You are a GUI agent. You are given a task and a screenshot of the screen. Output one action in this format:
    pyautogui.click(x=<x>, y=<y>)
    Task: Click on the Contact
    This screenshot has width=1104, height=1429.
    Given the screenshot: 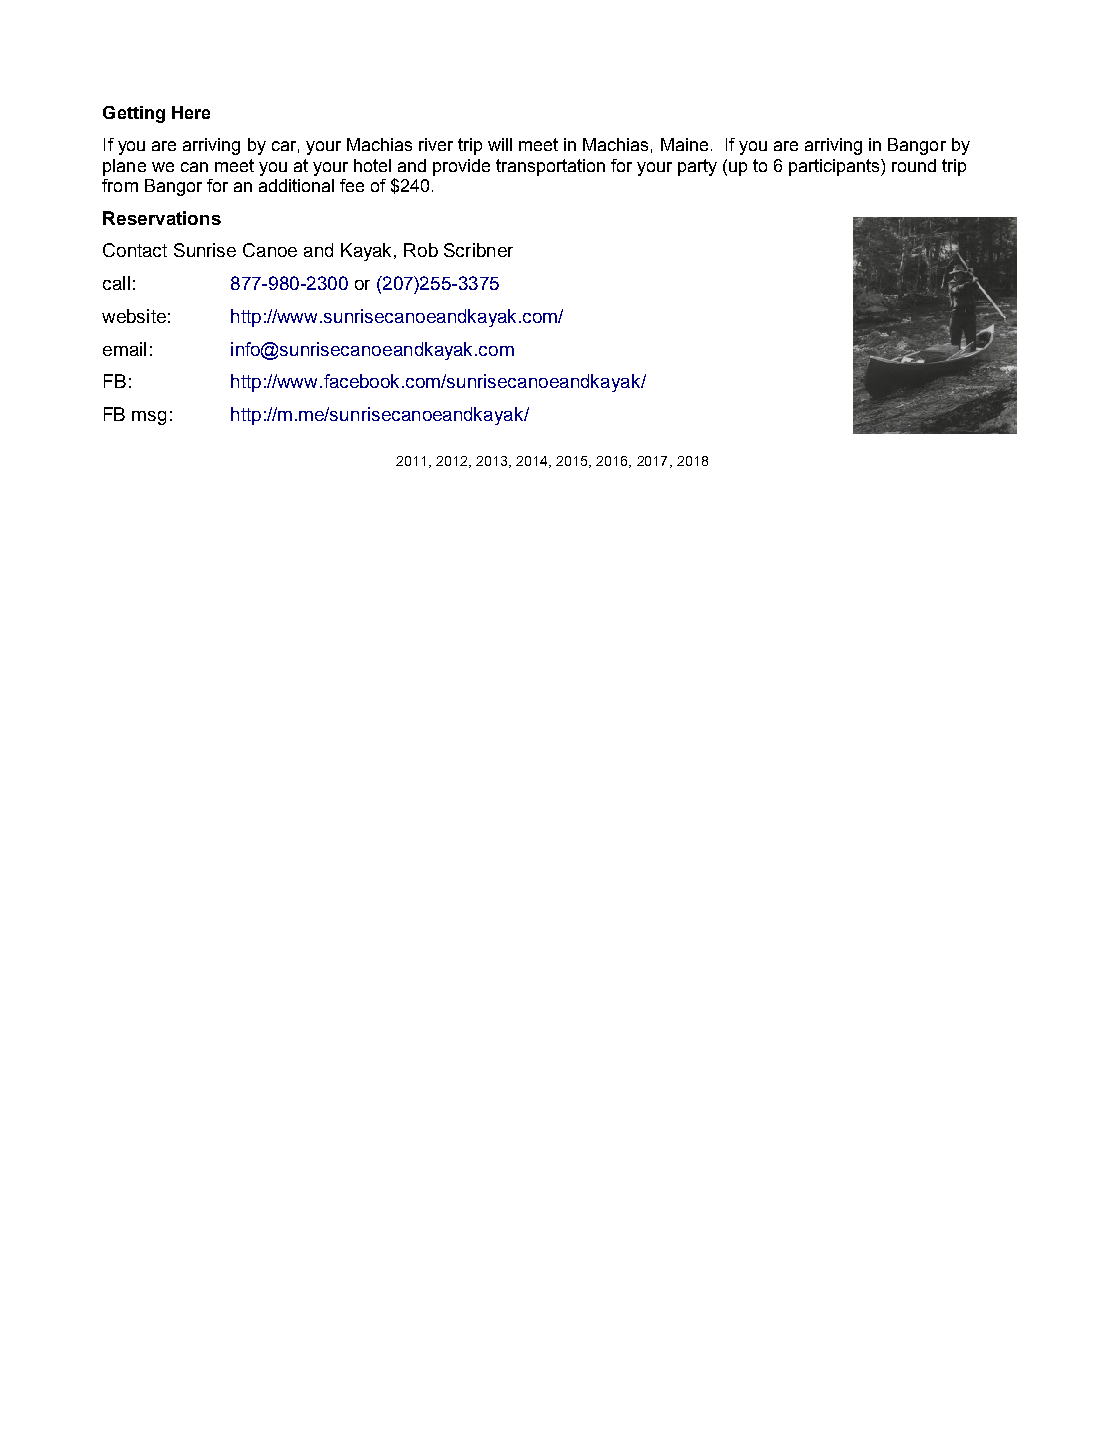 What is the action you would take?
    pyautogui.click(x=135, y=250)
